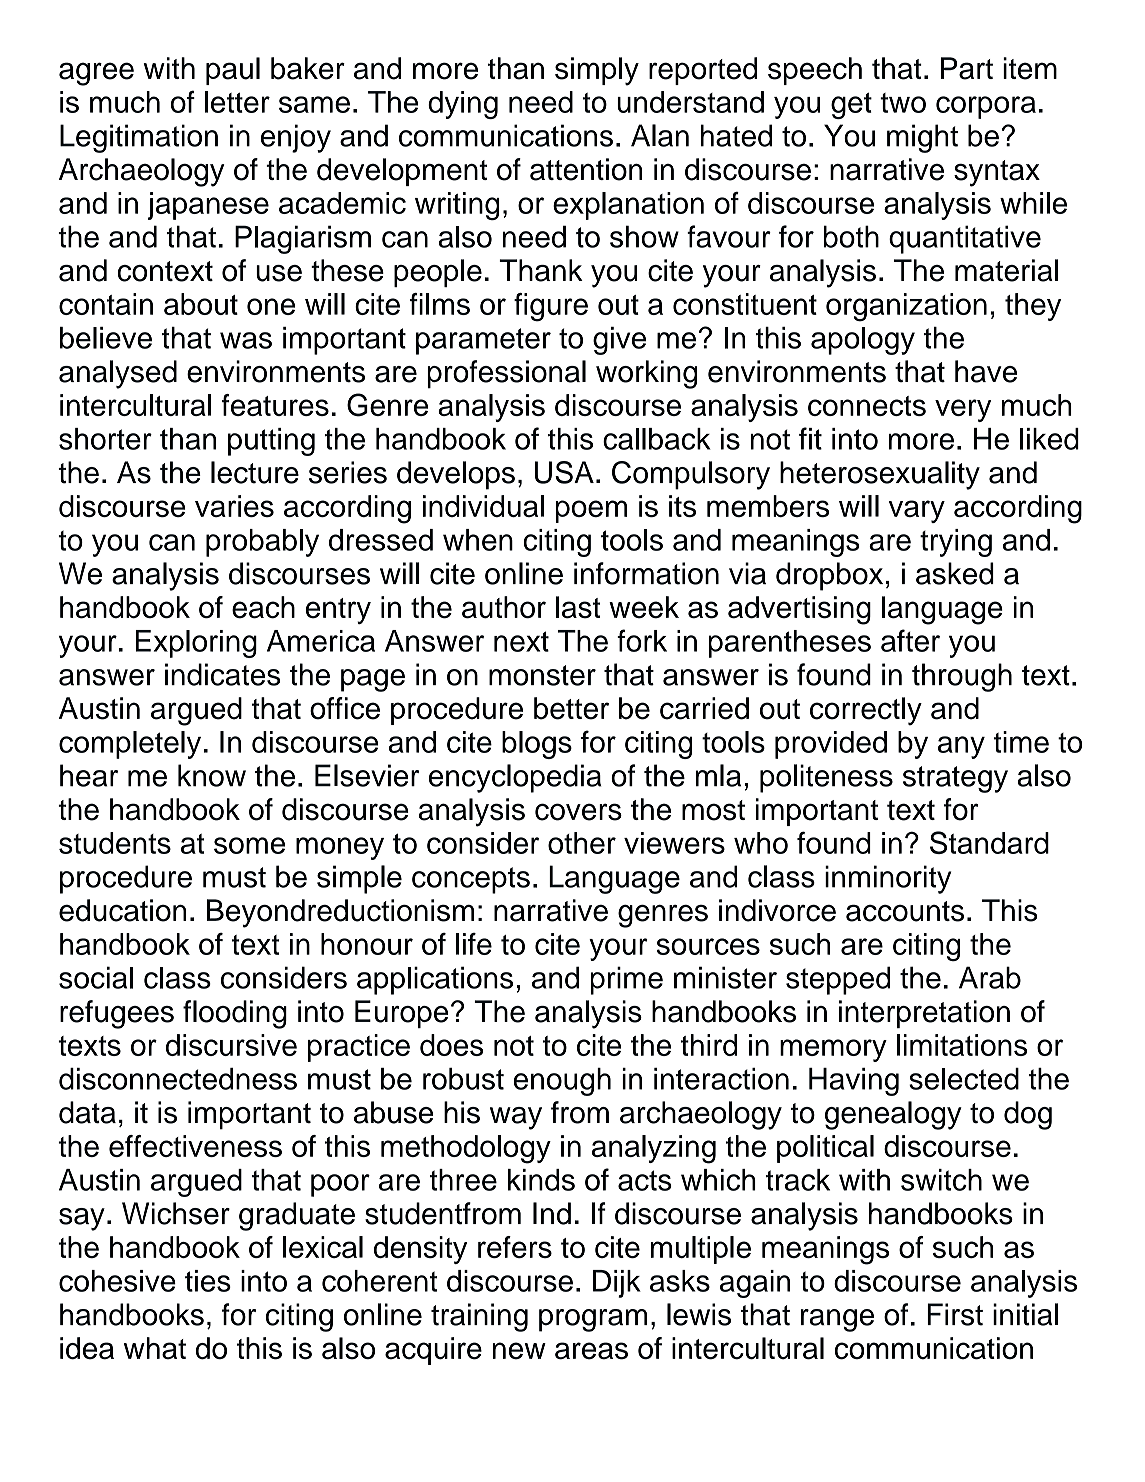 This screenshot has height=1482, width=1145. What do you see at coordinates (222, 674) in the screenshot?
I see `indicates` at bounding box center [222, 674].
